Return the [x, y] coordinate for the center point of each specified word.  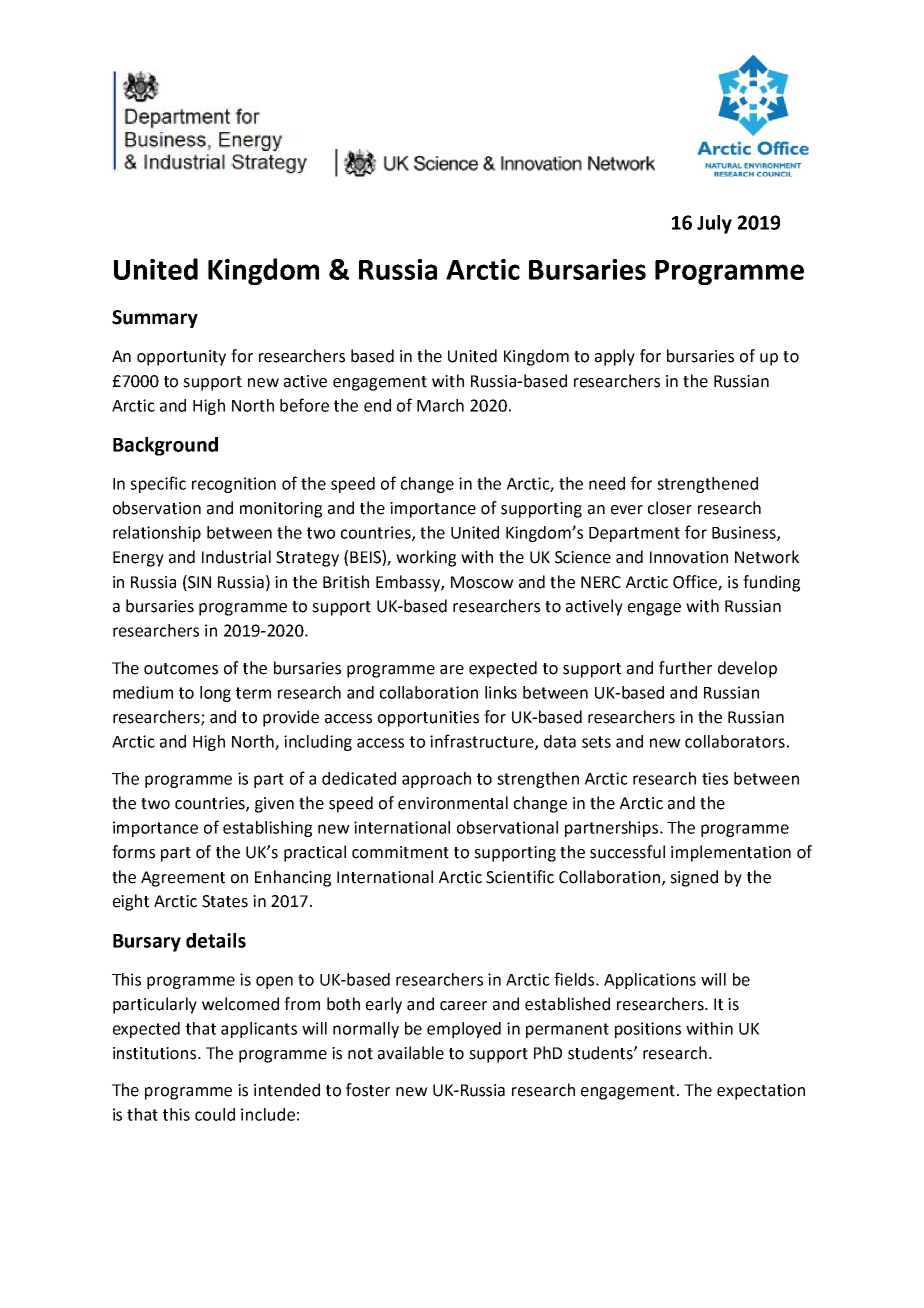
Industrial [236, 557]
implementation [731, 853]
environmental [453, 803]
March [440, 405]
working [426, 558]
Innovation [689, 557]
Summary [155, 319]
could [215, 1114]
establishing [267, 829]
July [714, 224]
